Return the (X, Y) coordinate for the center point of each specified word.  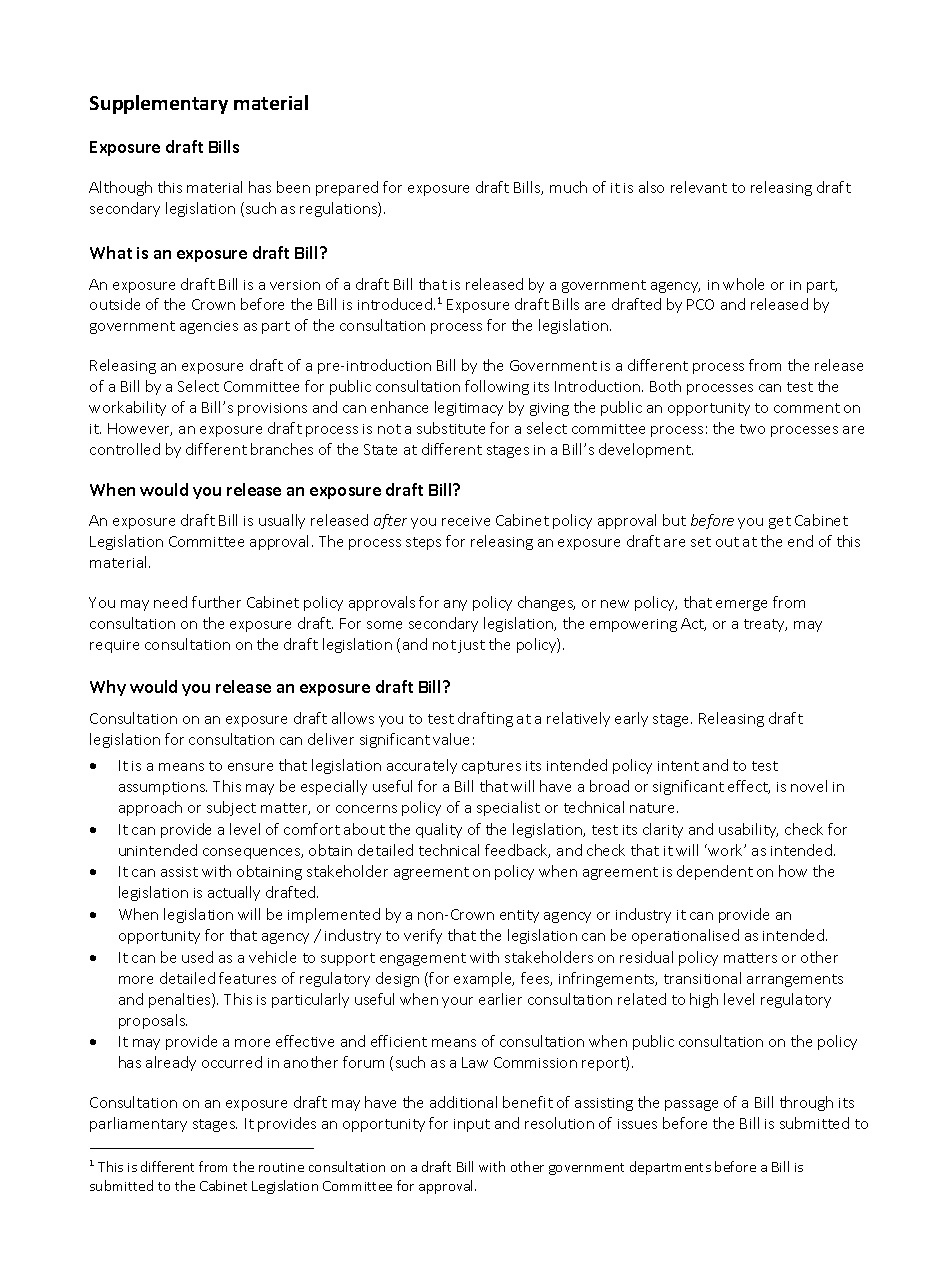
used (197, 957)
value (451, 739)
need (170, 602)
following (497, 387)
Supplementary (159, 104)
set (701, 542)
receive (466, 521)
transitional (702, 978)
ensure (250, 767)
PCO (700, 304)
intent (678, 766)
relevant (699, 187)
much (568, 187)
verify (423, 936)
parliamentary (138, 1124)
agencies (209, 327)
